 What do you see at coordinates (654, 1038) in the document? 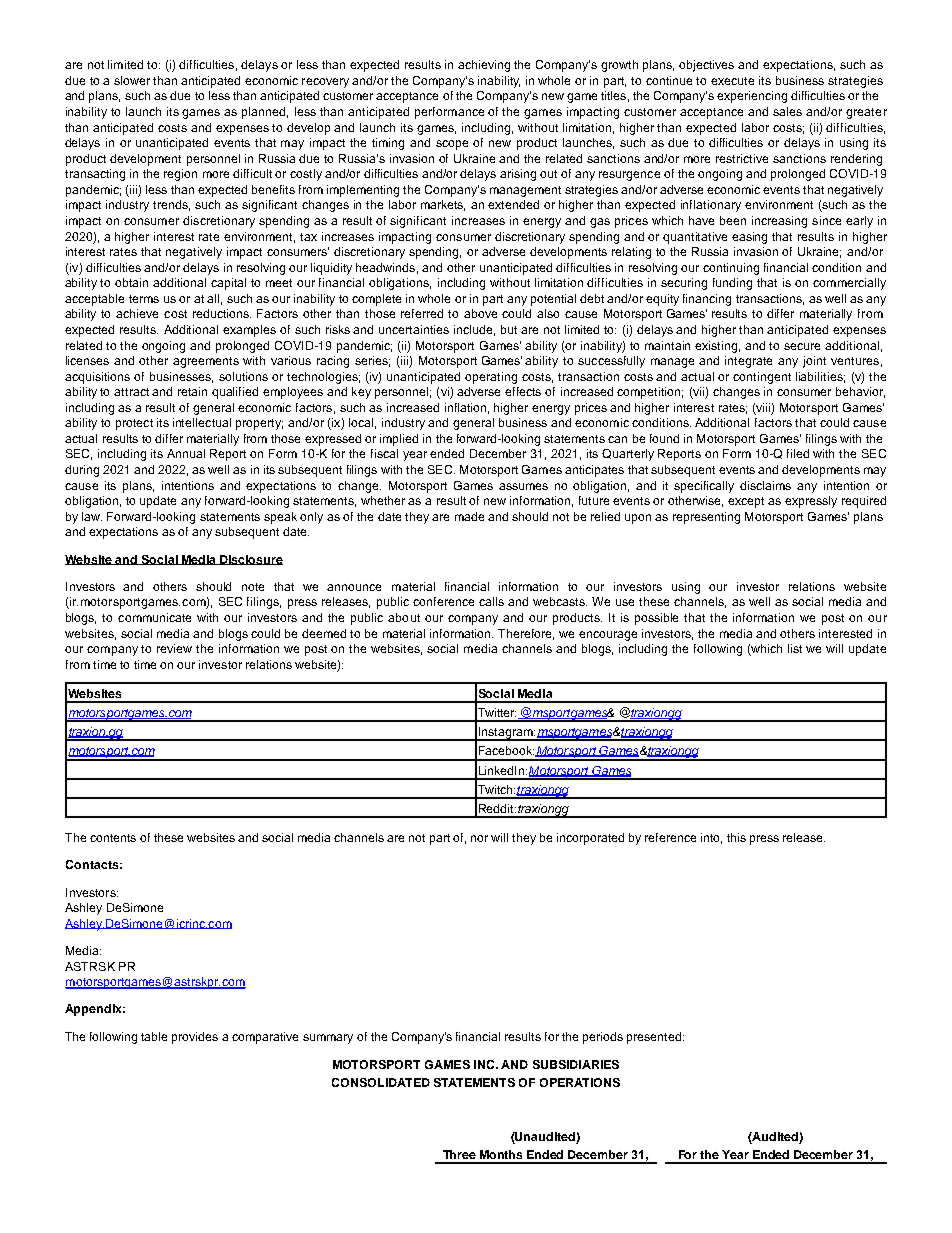
I see `presented` at bounding box center [654, 1038].
